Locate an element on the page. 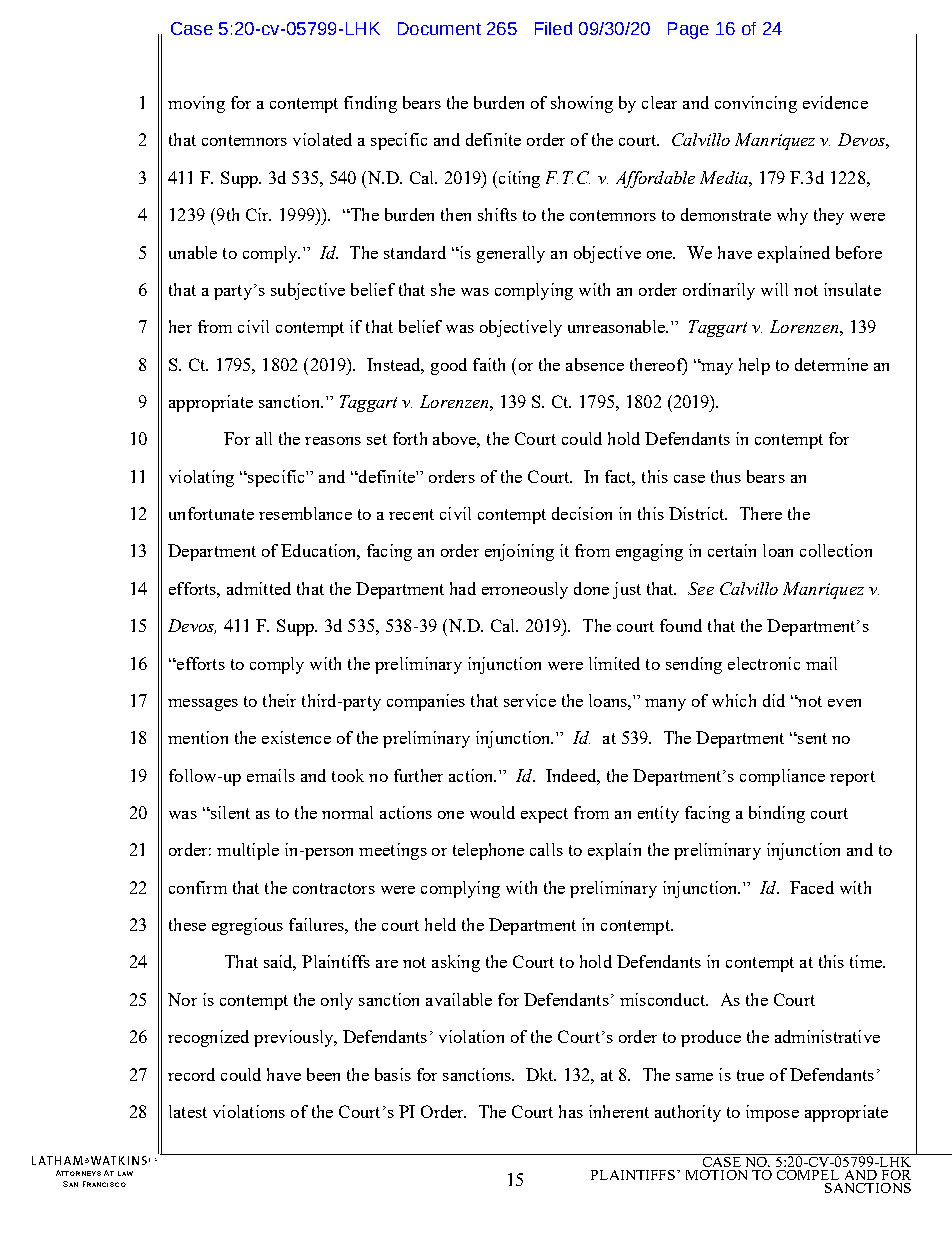 The image size is (952, 1233). moving is located at coordinates (196, 104).
